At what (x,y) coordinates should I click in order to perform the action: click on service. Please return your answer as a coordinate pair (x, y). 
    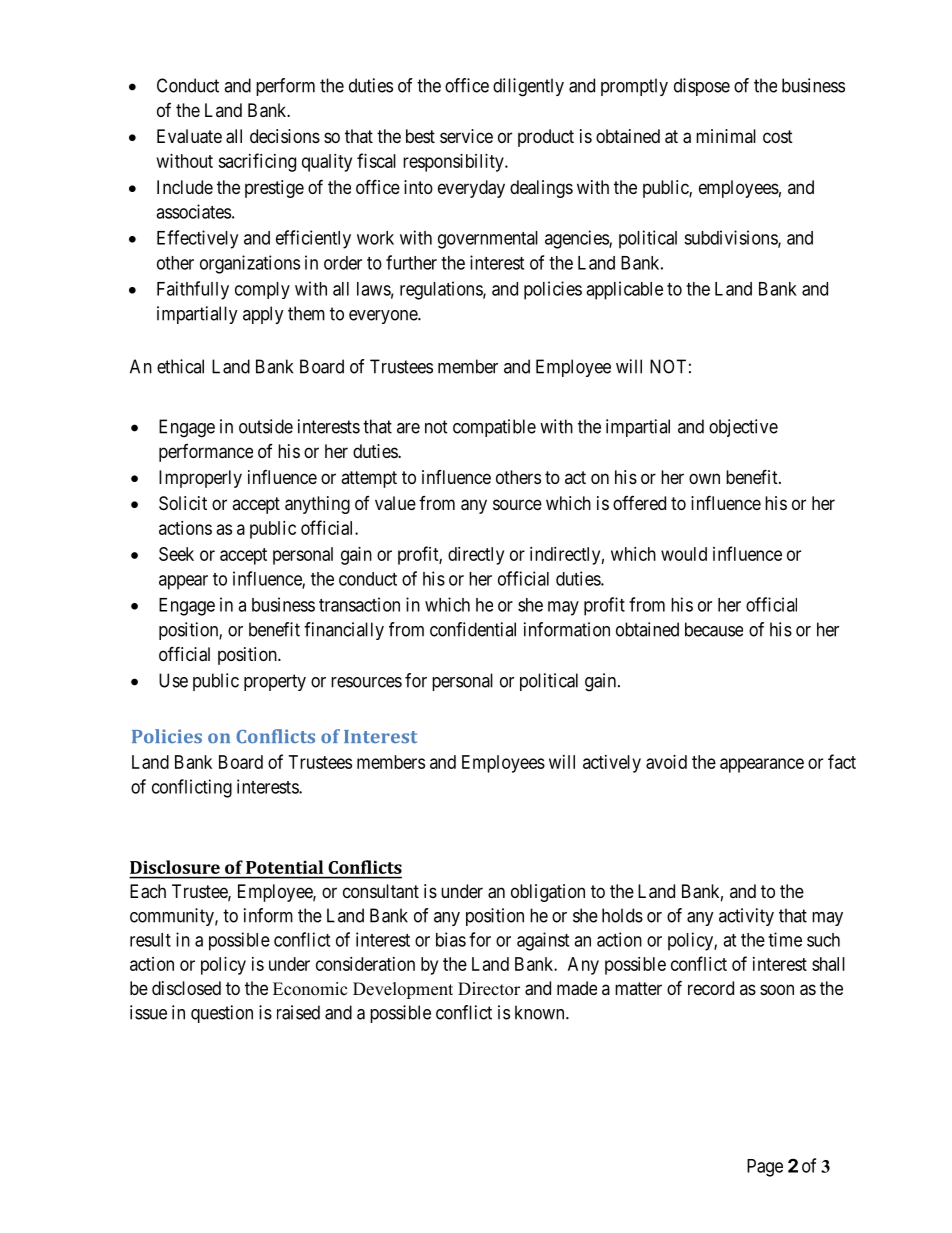
    Looking at the image, I should click on (466, 136).
